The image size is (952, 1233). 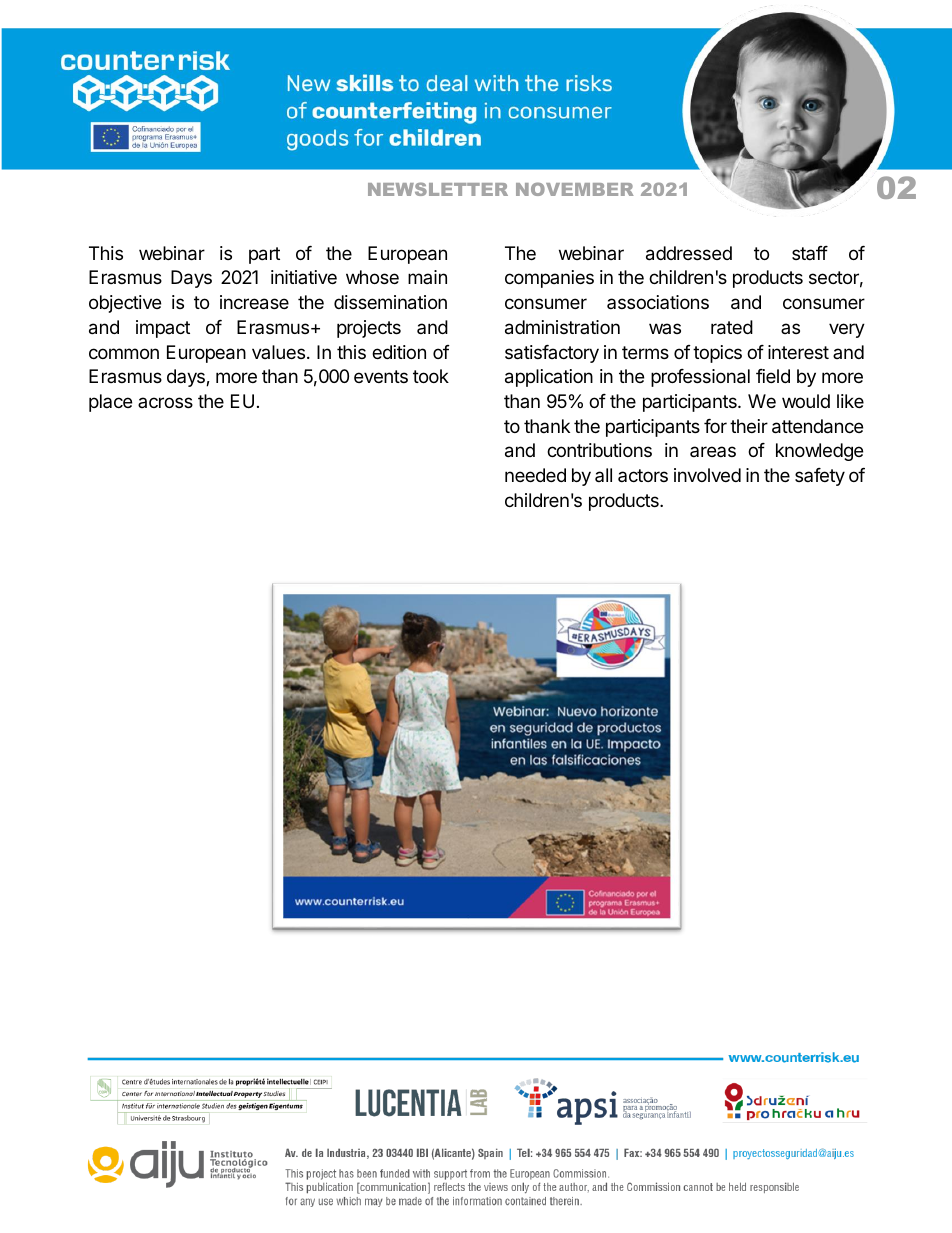 What do you see at coordinates (773, 376) in the image?
I see `field` at bounding box center [773, 376].
